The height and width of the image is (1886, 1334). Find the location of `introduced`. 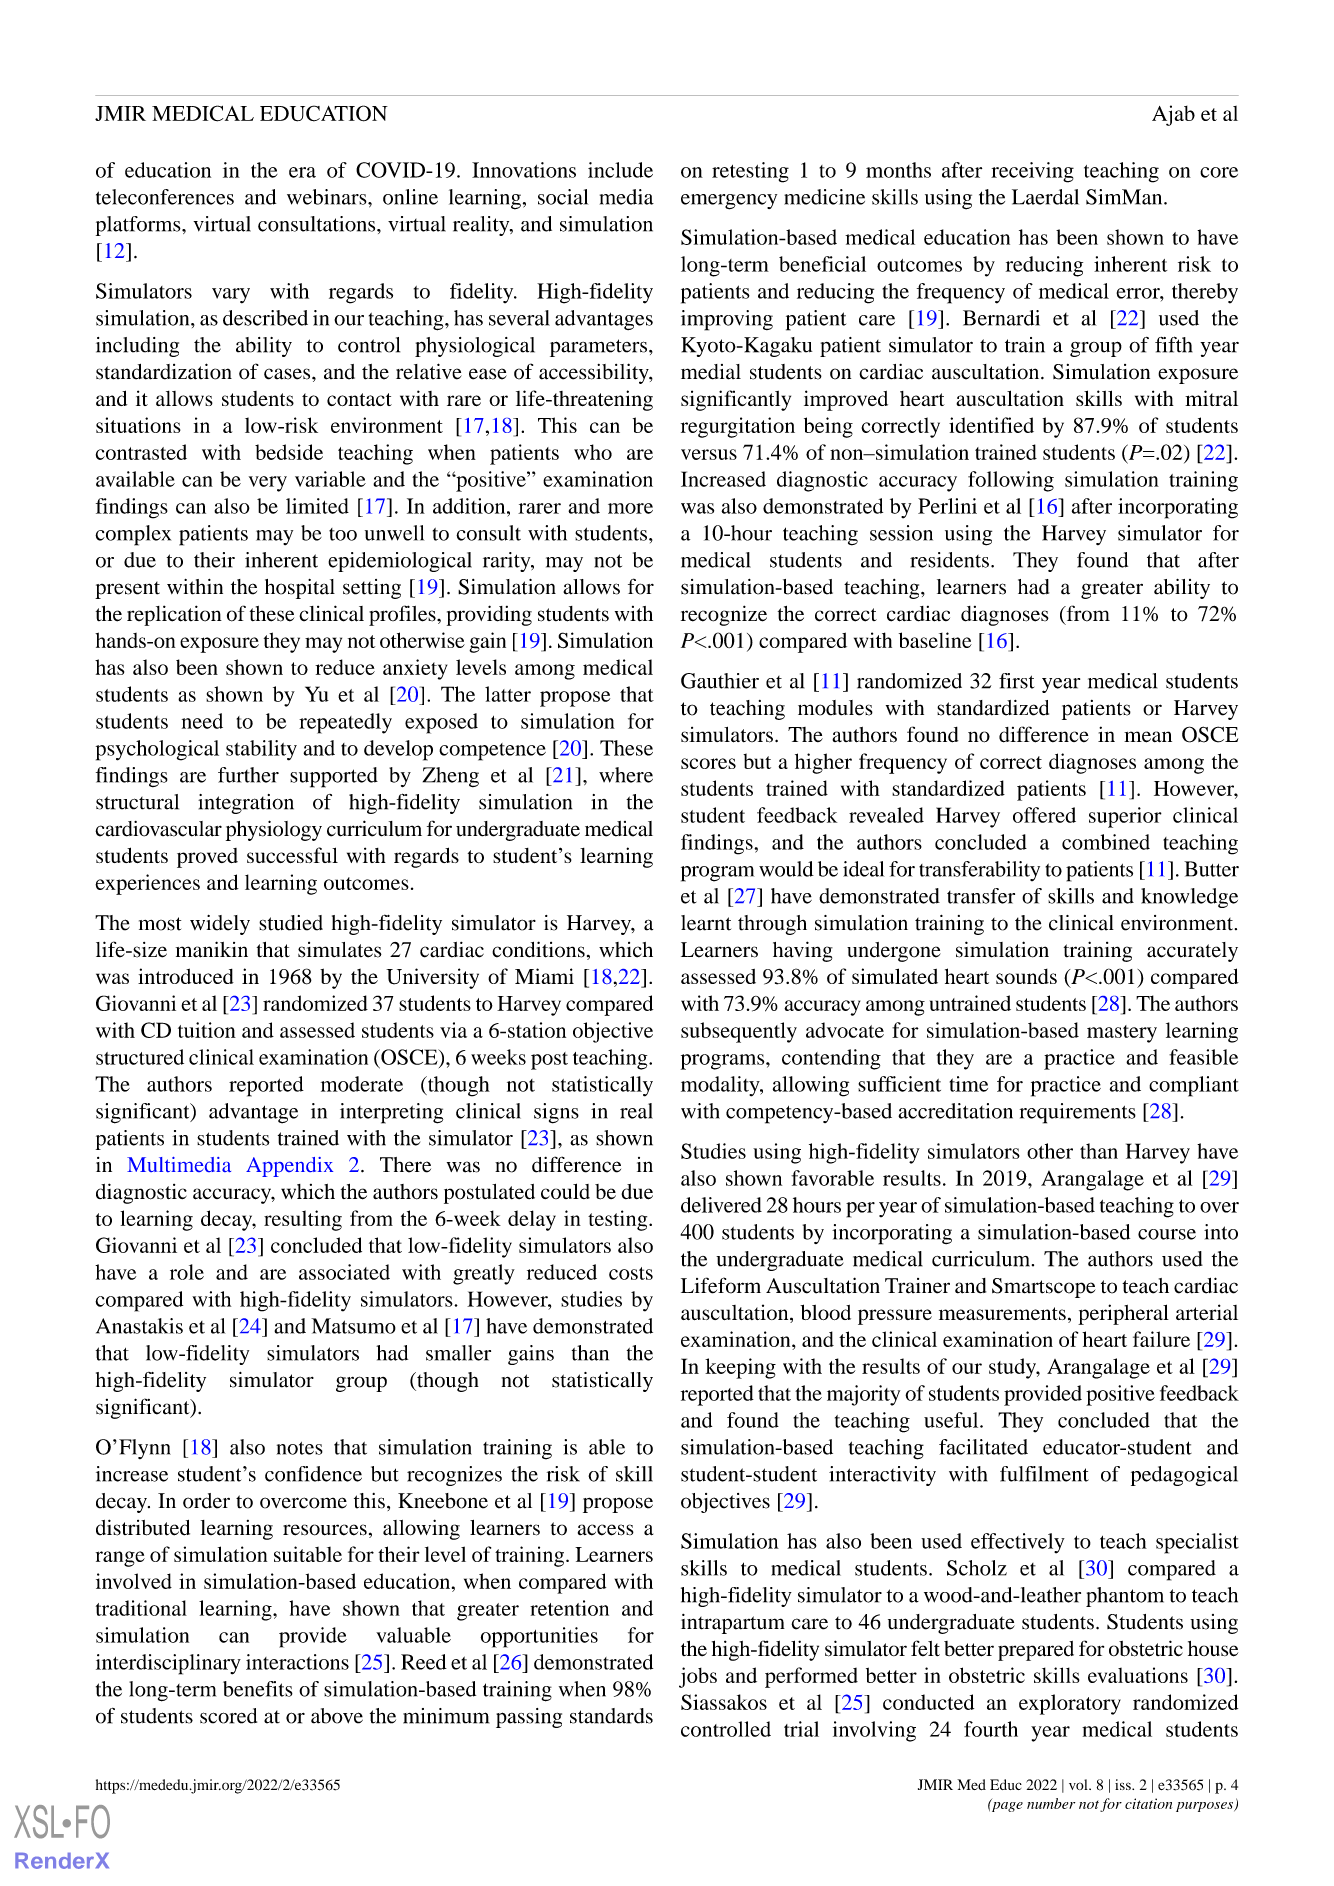

introduced is located at coordinates (186, 976).
